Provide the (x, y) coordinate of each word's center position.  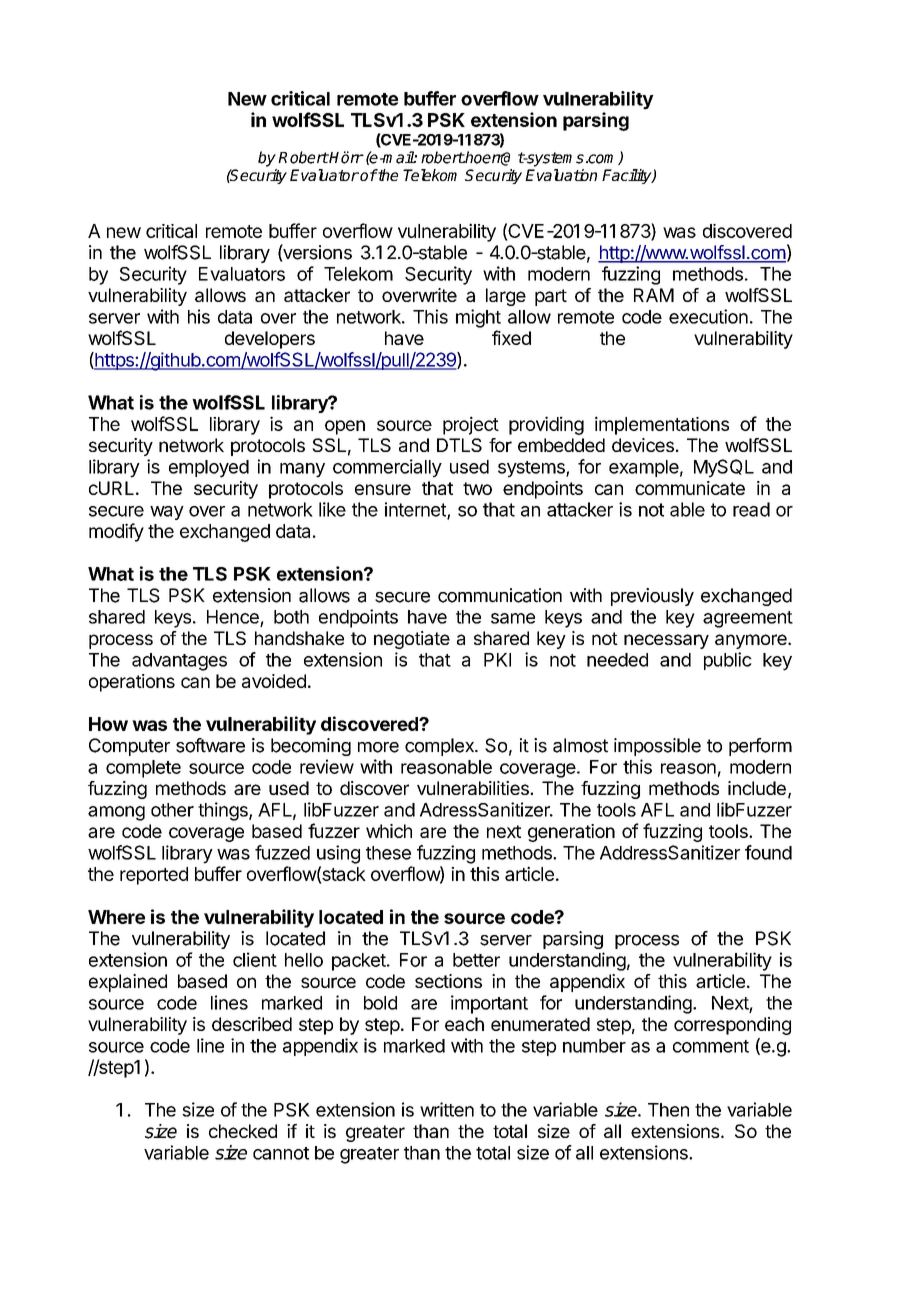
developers (270, 340)
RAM (654, 295)
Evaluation (561, 175)
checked (243, 1131)
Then (668, 1110)
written (447, 1109)
